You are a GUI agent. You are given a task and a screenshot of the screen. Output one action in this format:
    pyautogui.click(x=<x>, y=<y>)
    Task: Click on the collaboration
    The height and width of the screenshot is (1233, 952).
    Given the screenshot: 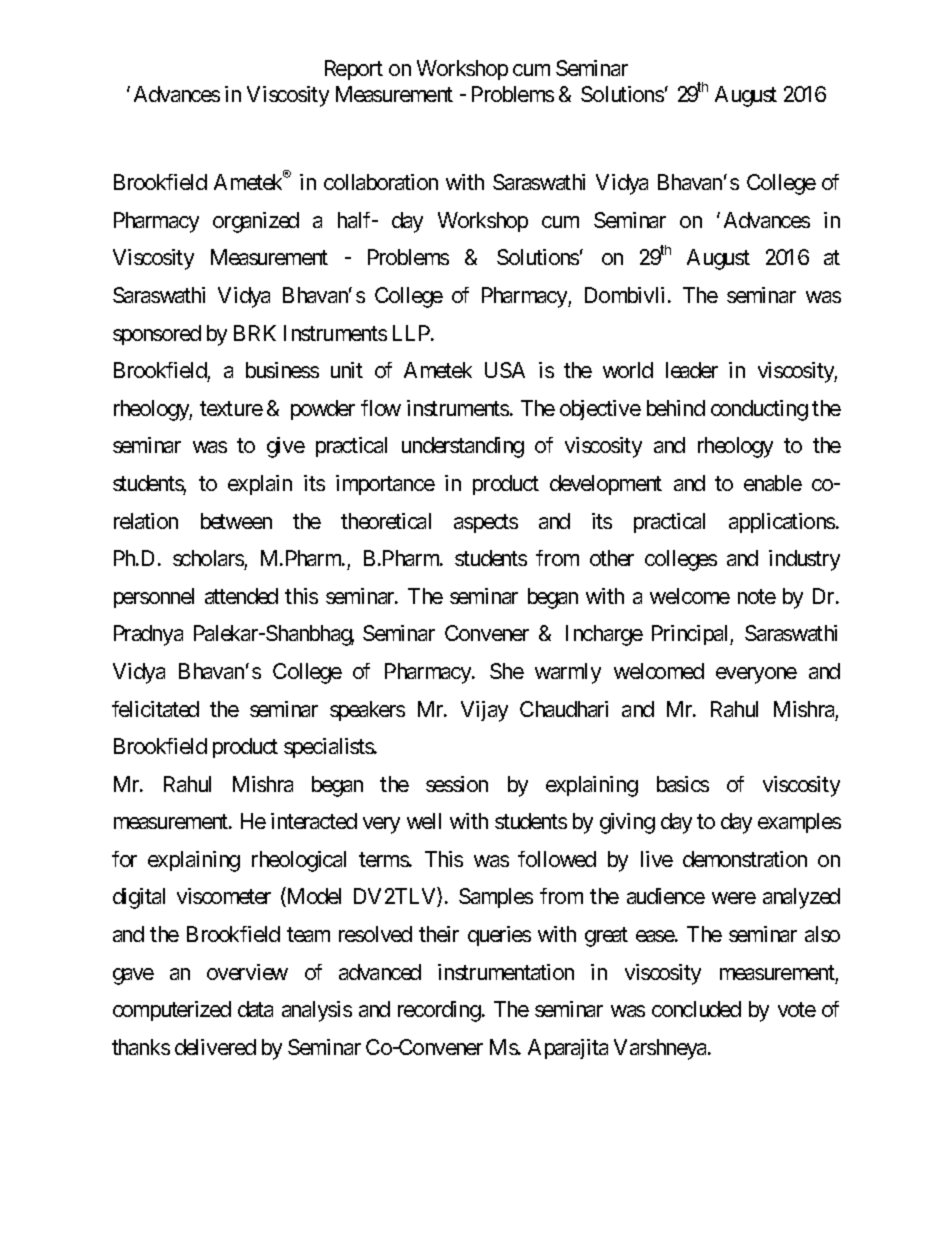 What is the action you would take?
    pyautogui.click(x=381, y=182)
